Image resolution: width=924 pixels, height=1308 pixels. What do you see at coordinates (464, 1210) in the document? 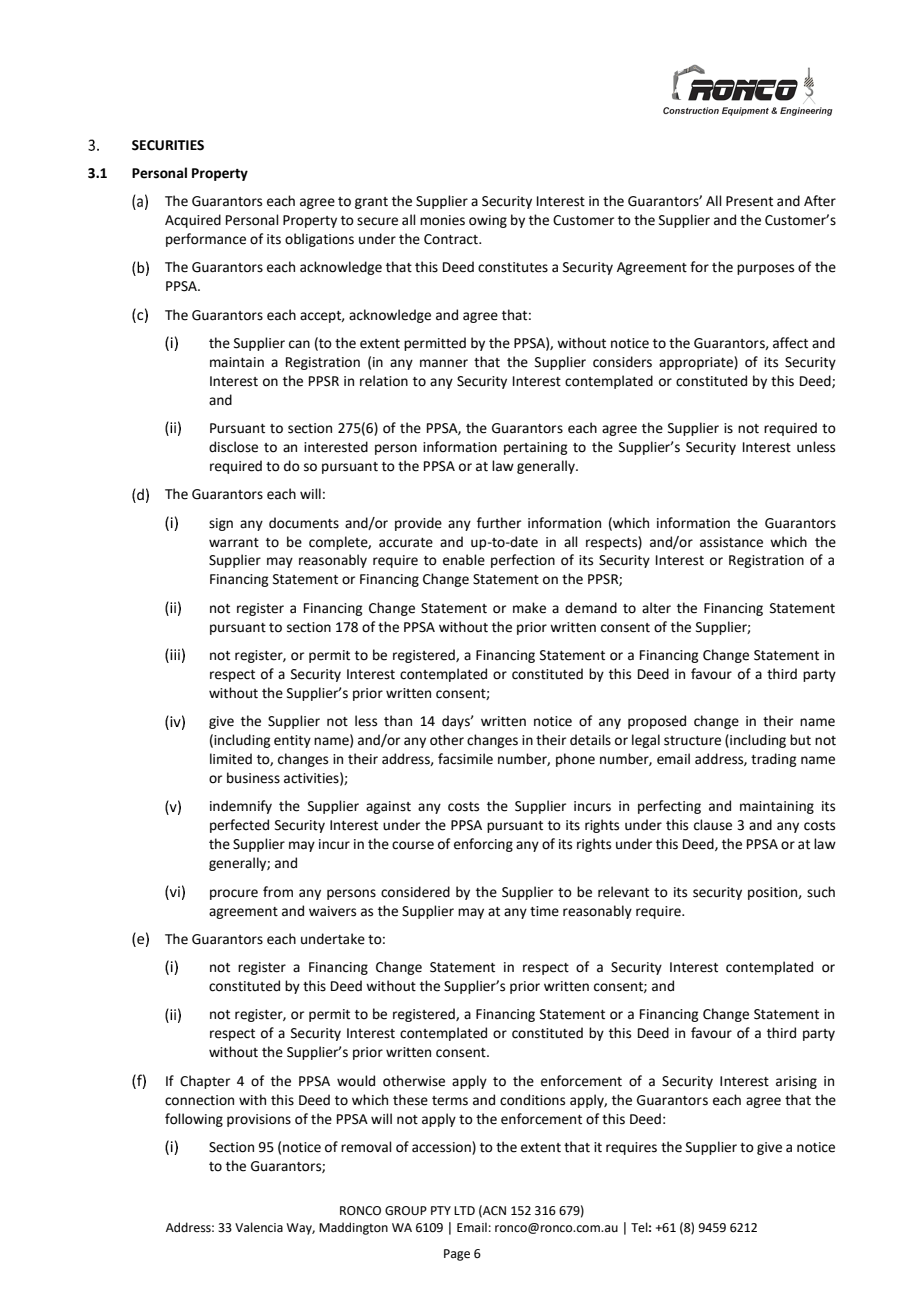
I see `LTD` at bounding box center [464, 1210].
